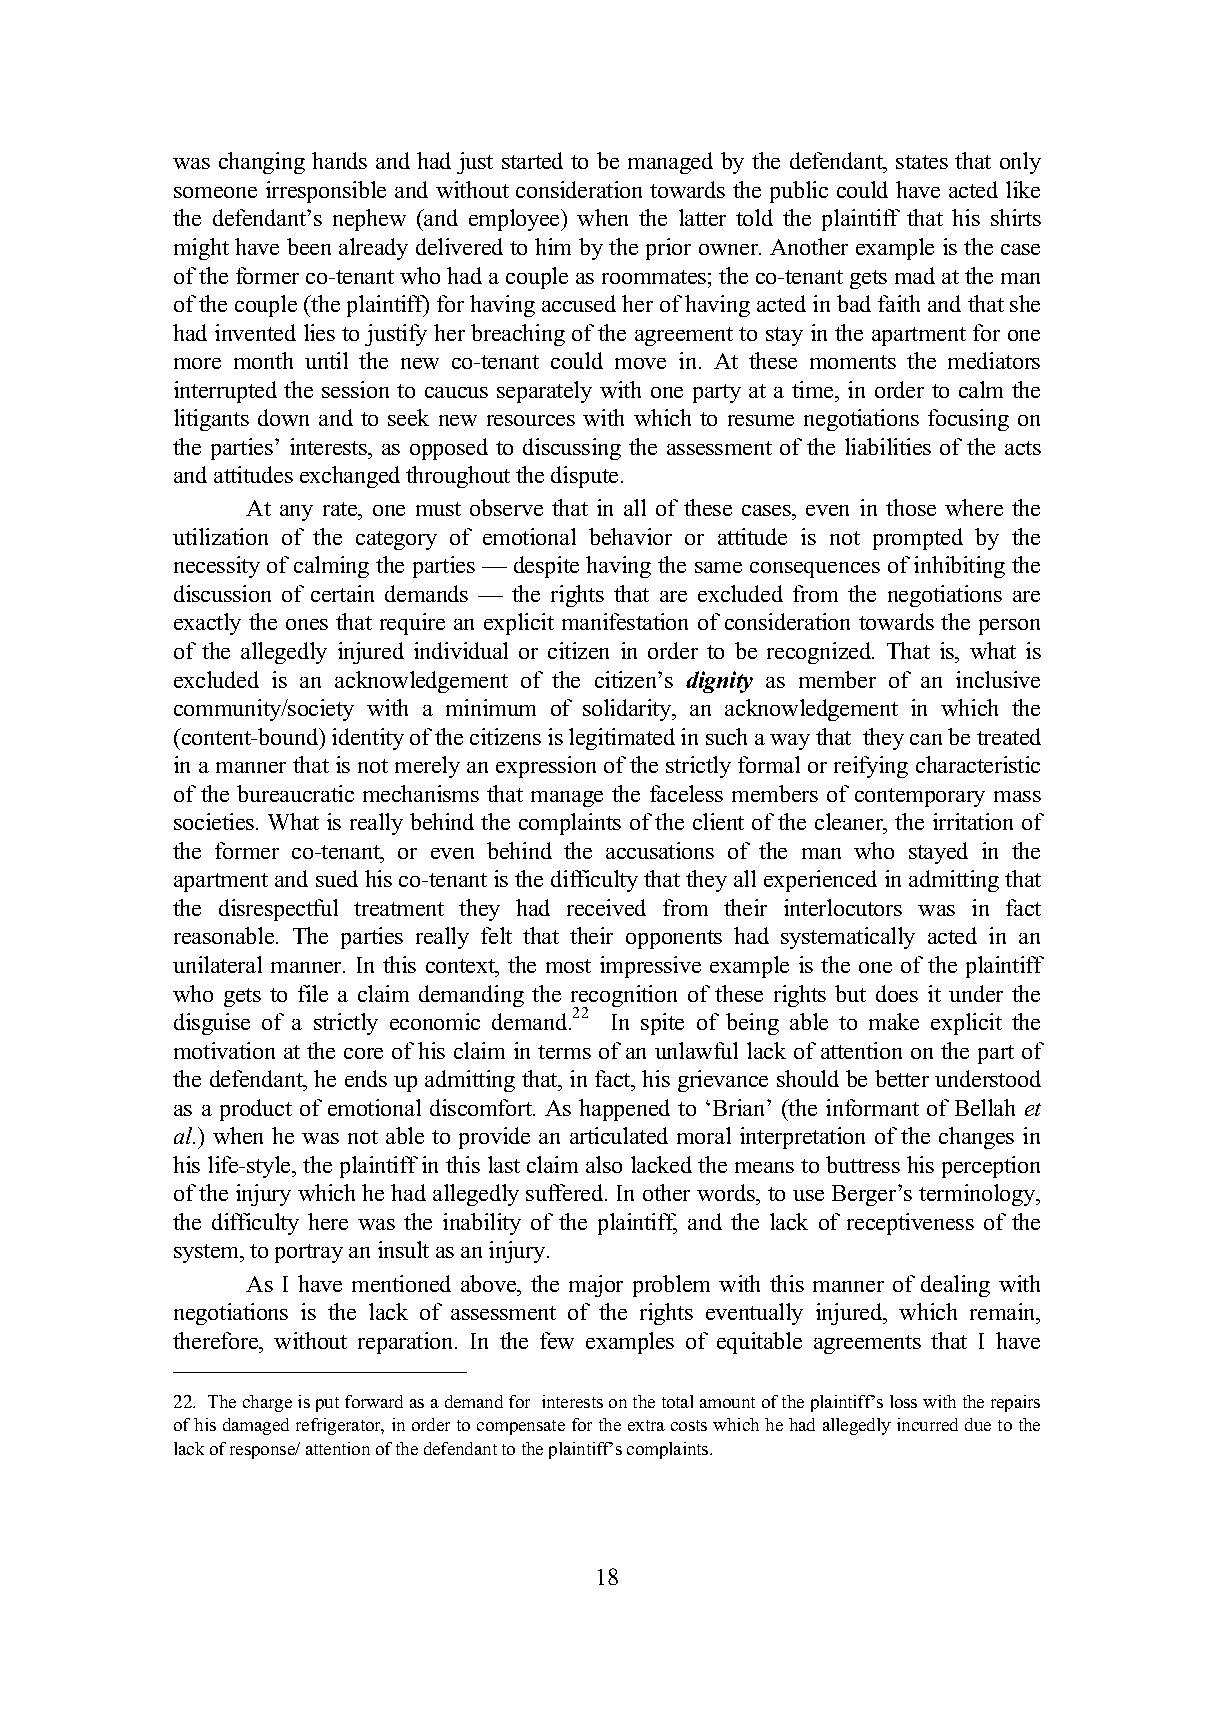  I want to click on contemporary, so click(920, 797).
